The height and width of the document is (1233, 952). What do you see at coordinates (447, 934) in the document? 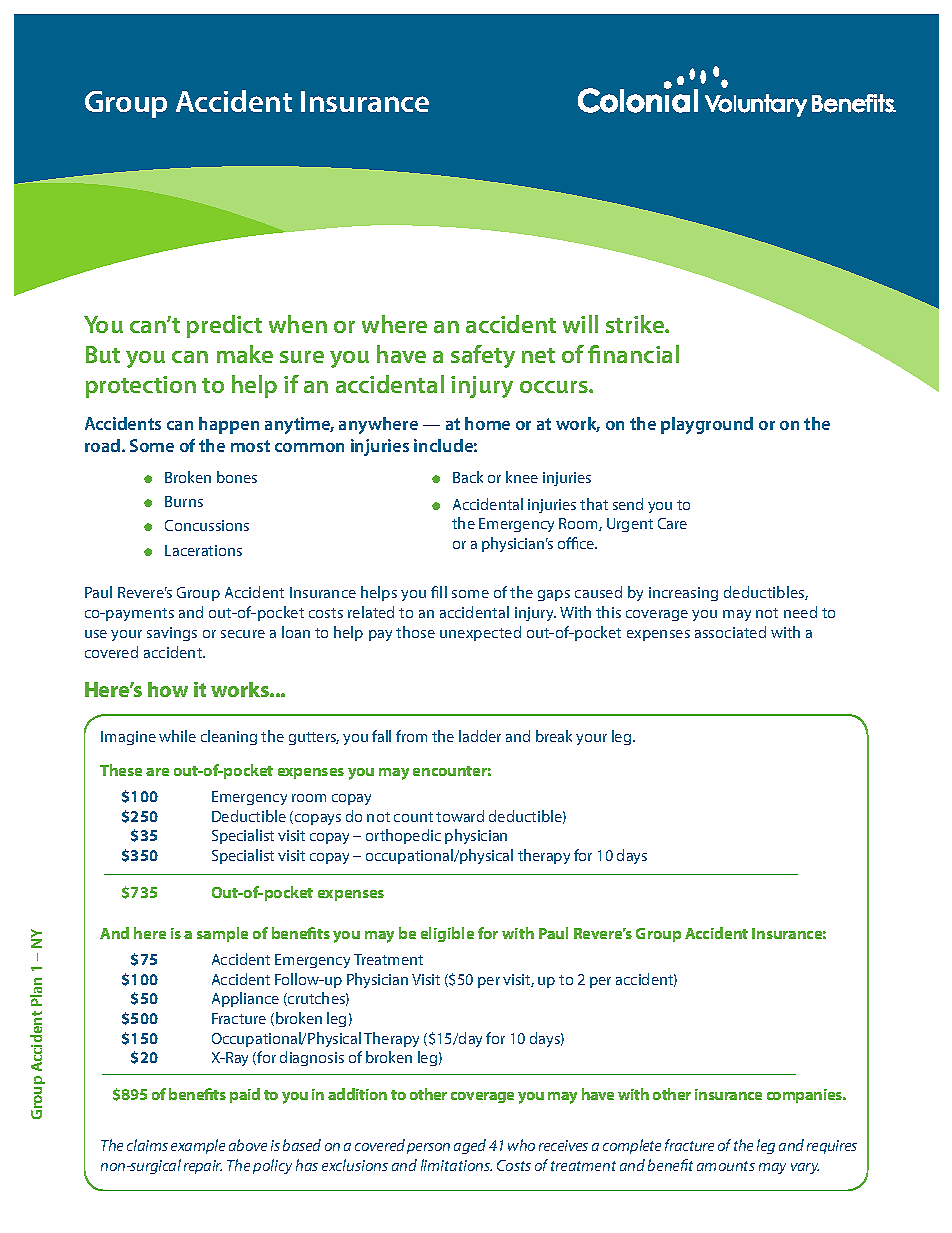
I see `eligible` at bounding box center [447, 934].
